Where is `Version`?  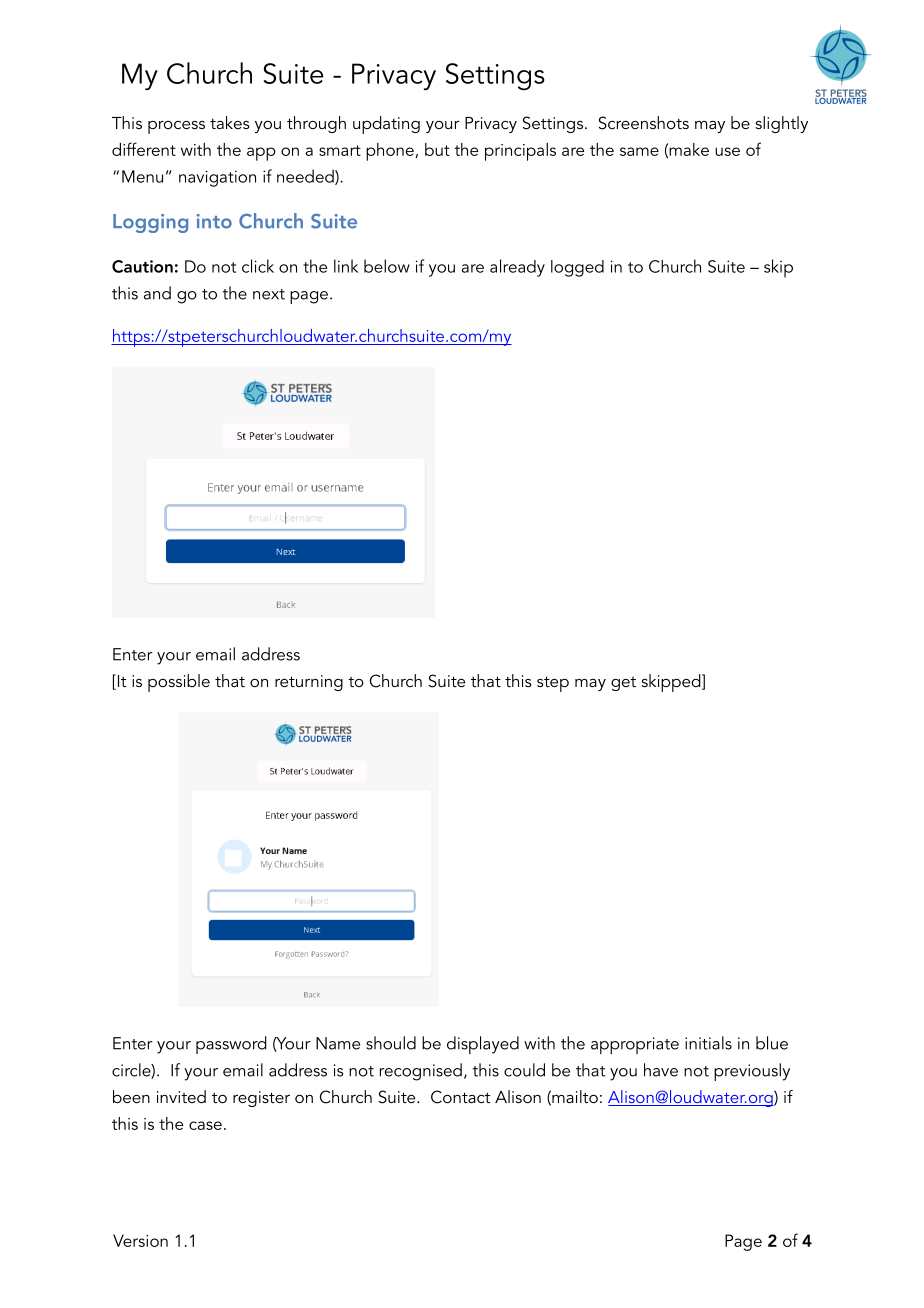
Version is located at coordinates (140, 1240).
